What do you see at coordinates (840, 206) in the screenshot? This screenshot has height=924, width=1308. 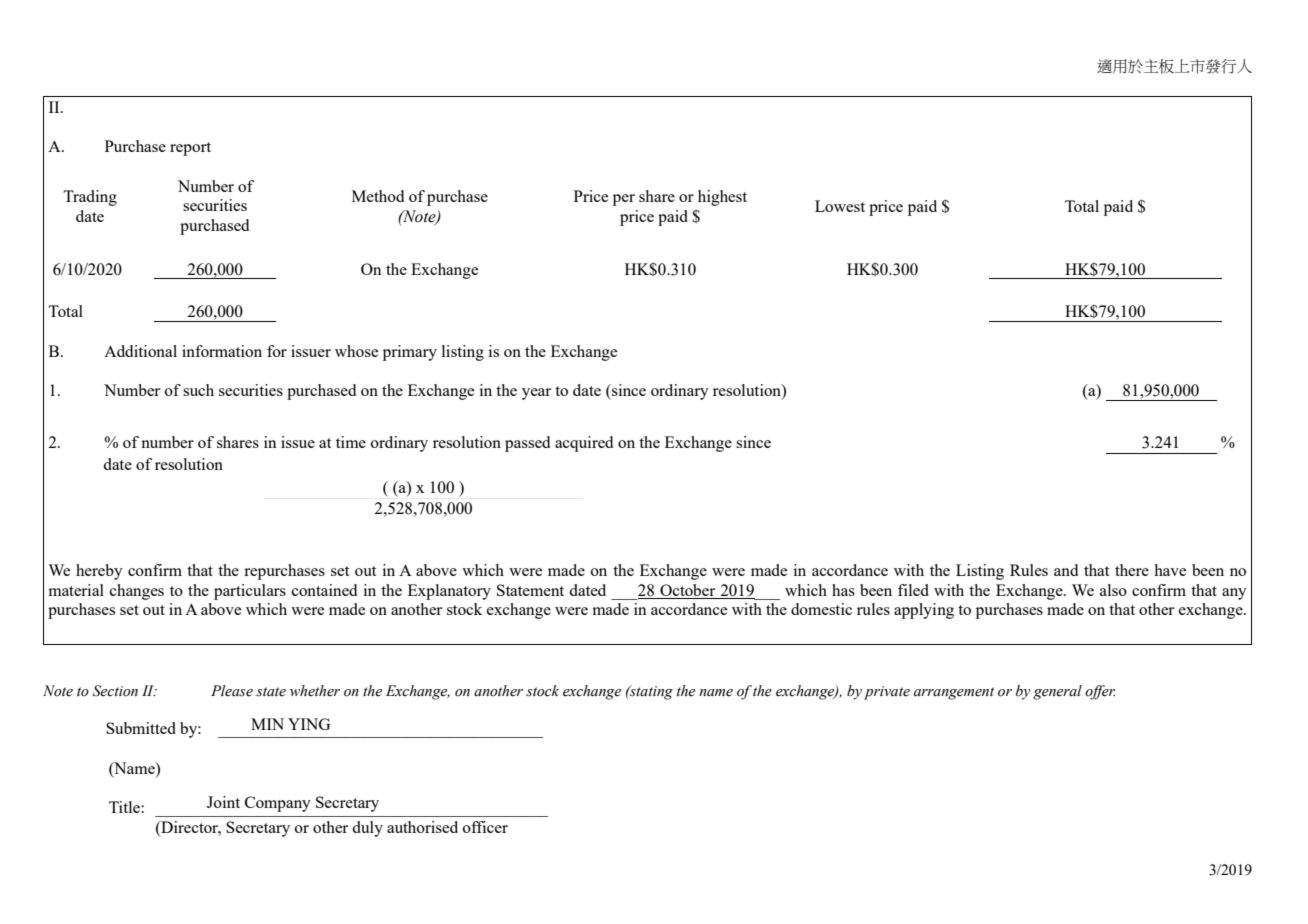 I see `Lowest` at bounding box center [840, 206].
